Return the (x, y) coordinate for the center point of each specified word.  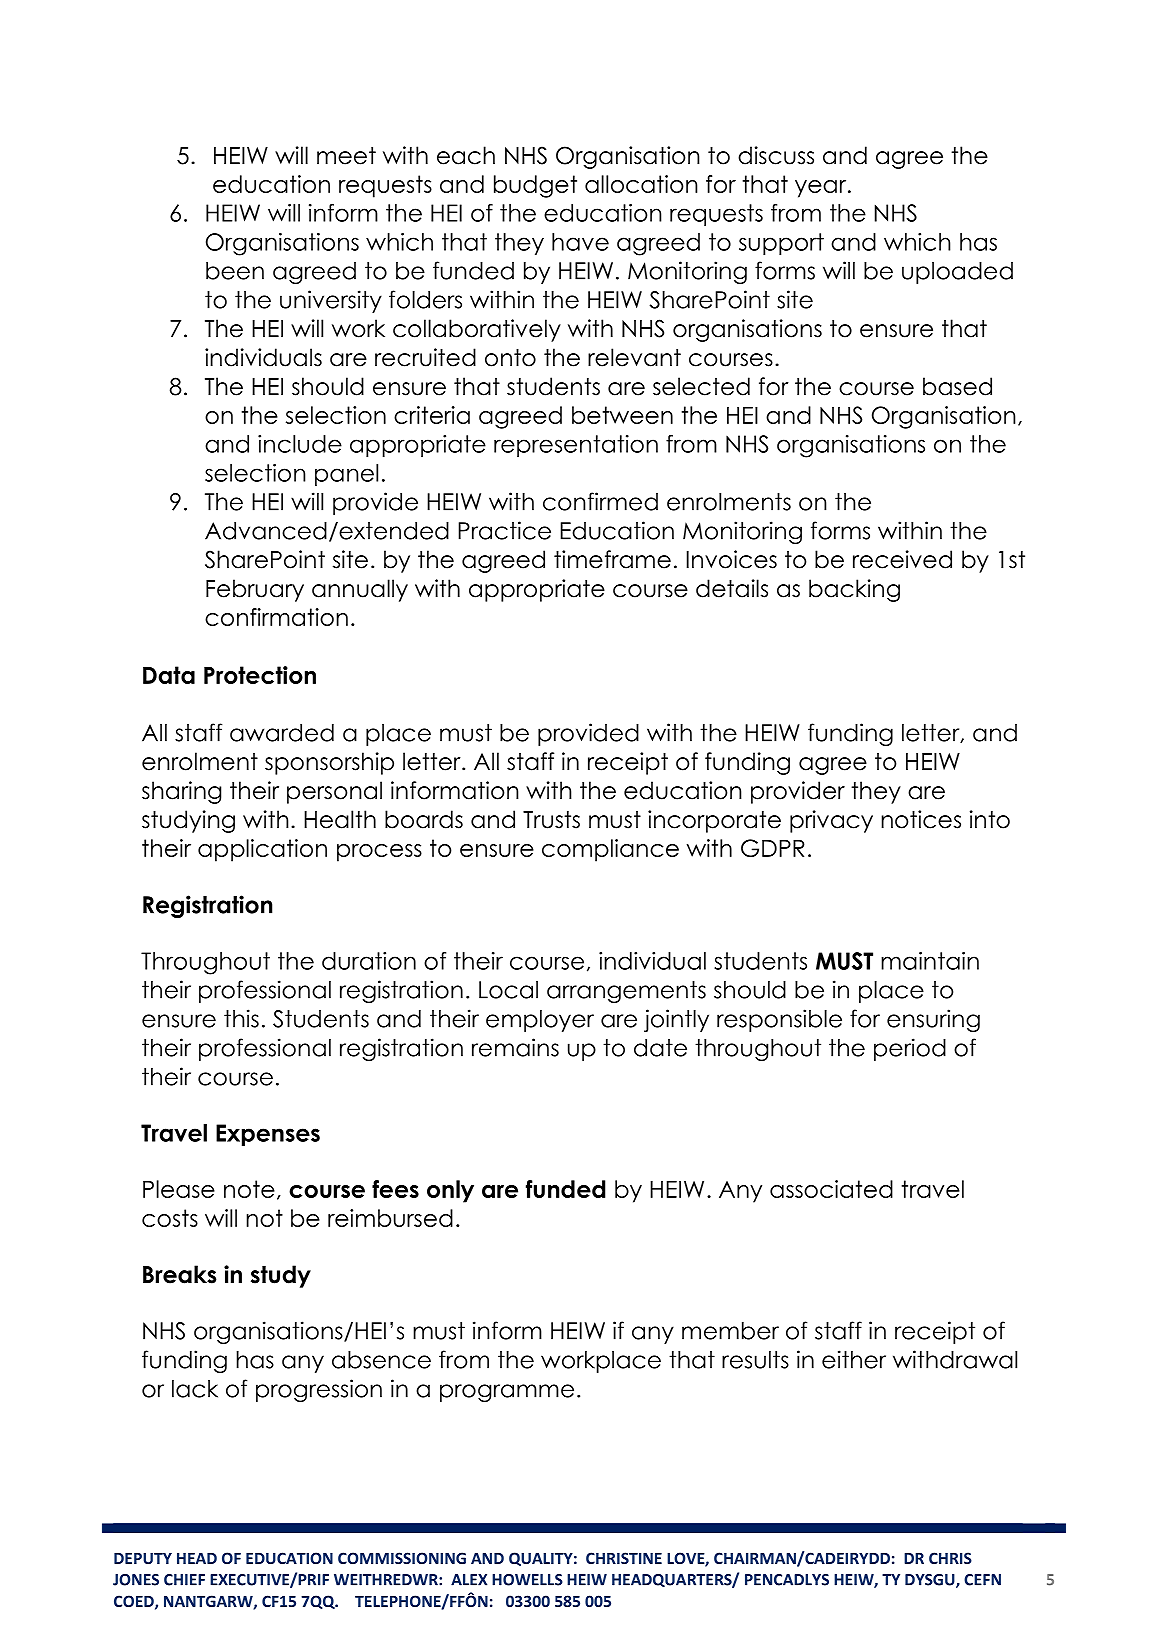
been (235, 271)
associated (831, 1189)
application (262, 850)
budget (535, 186)
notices (921, 819)
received (902, 559)
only (450, 1191)
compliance (610, 850)
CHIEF (184, 1580)
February (255, 590)
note (249, 1189)
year (822, 189)
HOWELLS (527, 1580)
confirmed (600, 501)
